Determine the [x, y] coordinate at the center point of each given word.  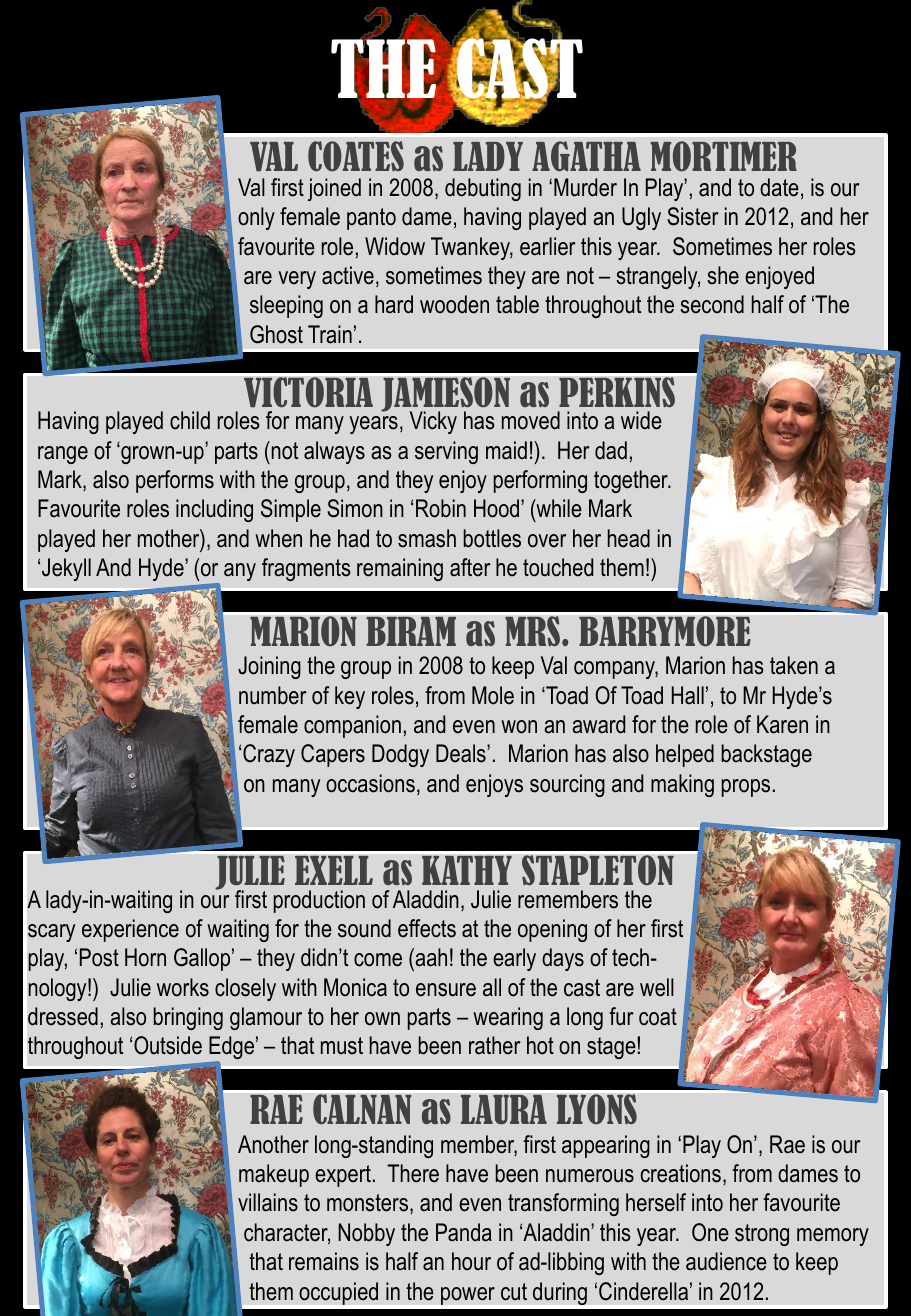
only [256, 218]
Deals [462, 753]
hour [471, 1261]
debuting [483, 189]
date [779, 187]
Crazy [269, 755]
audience [726, 1261]
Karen [782, 724]
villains [268, 1202]
